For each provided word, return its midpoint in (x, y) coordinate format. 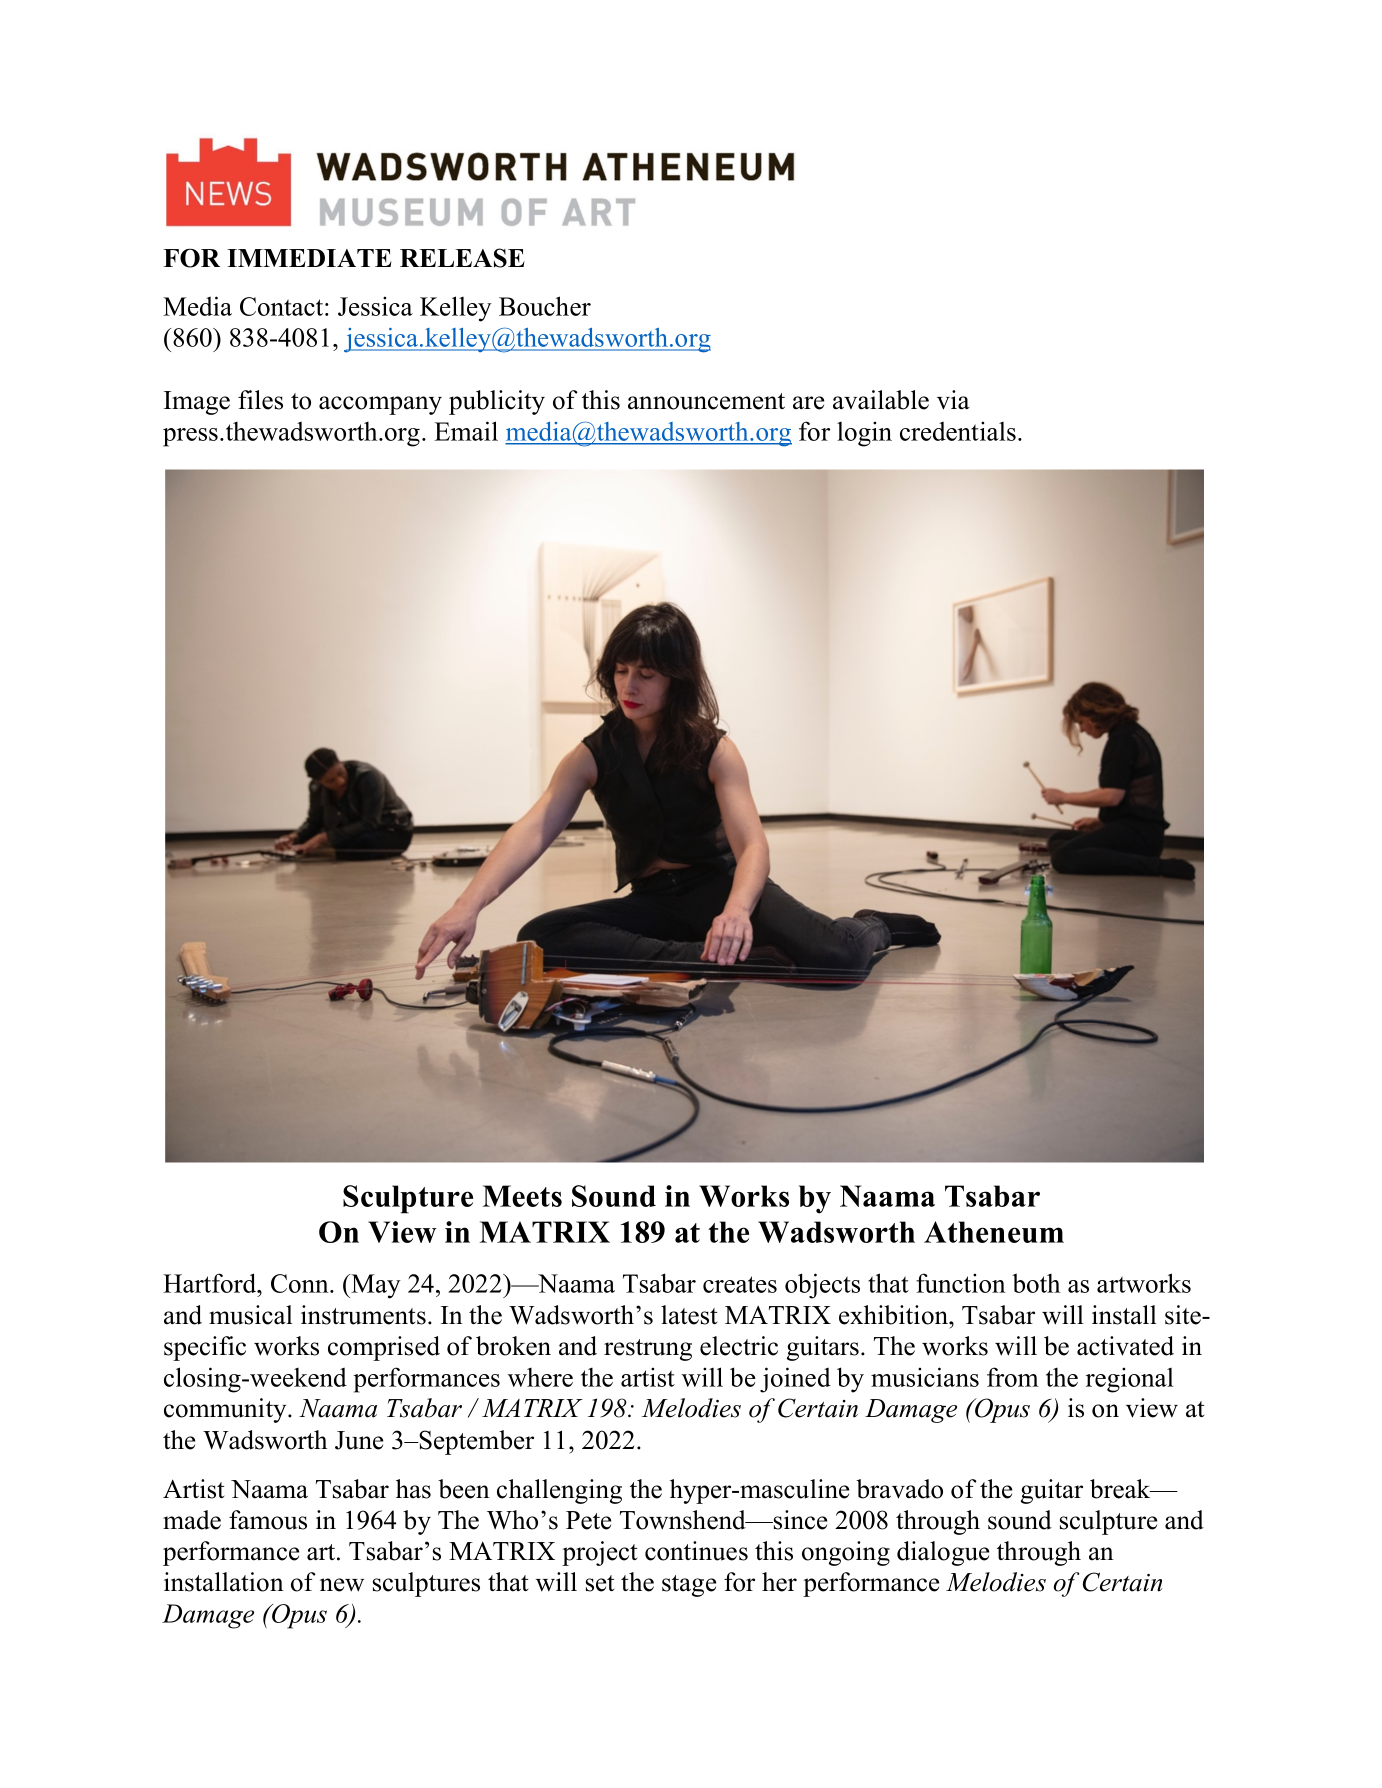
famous (268, 1520)
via (953, 400)
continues (696, 1551)
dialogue (943, 1553)
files (260, 400)
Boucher (545, 306)
